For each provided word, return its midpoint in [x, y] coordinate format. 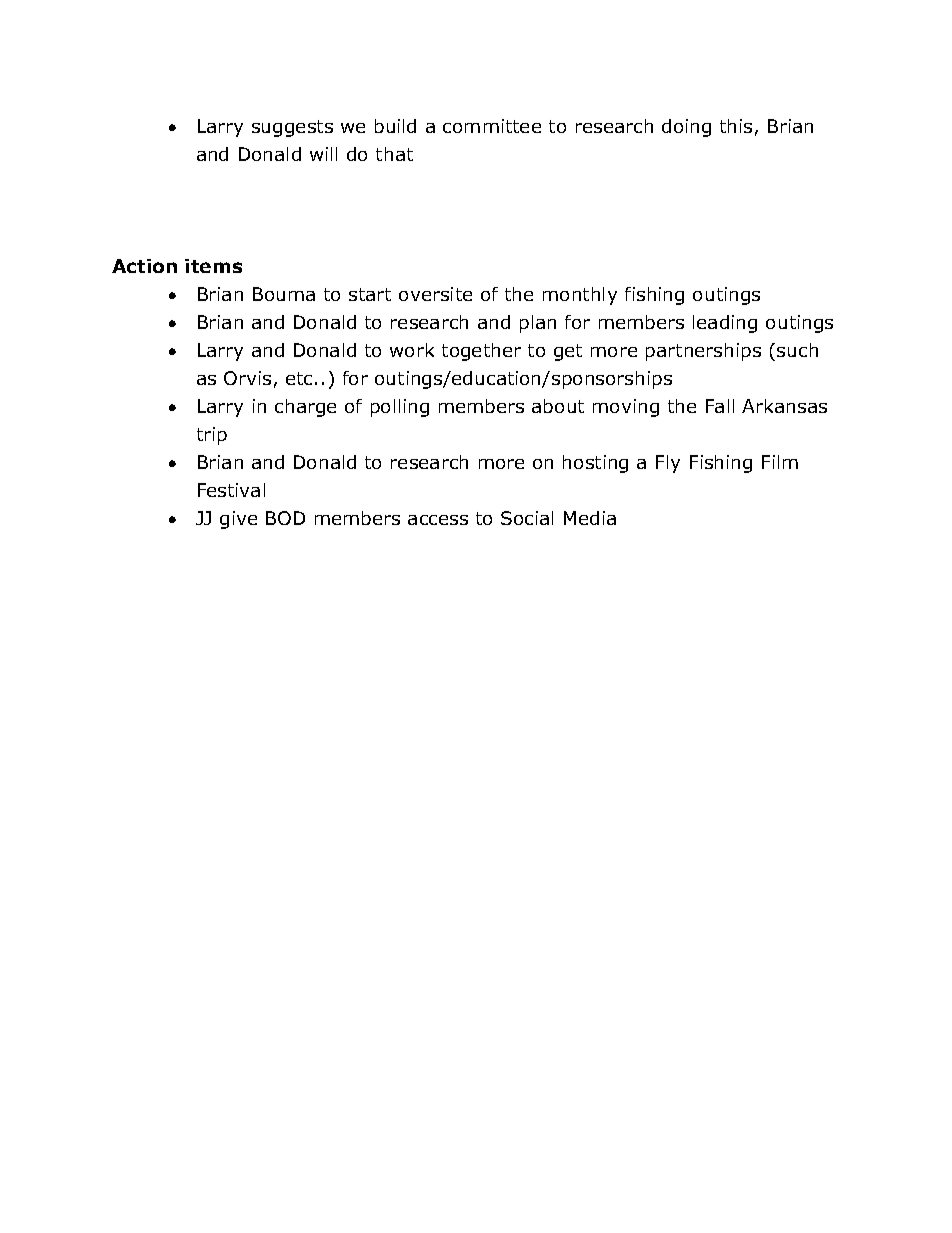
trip [212, 436]
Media [590, 518]
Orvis [247, 378]
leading [725, 324]
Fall [720, 406]
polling [400, 408]
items [213, 266]
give [238, 520]
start [370, 294]
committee [492, 126]
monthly [580, 296]
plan [538, 324]
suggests [292, 128]
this [736, 126]
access [438, 520]
